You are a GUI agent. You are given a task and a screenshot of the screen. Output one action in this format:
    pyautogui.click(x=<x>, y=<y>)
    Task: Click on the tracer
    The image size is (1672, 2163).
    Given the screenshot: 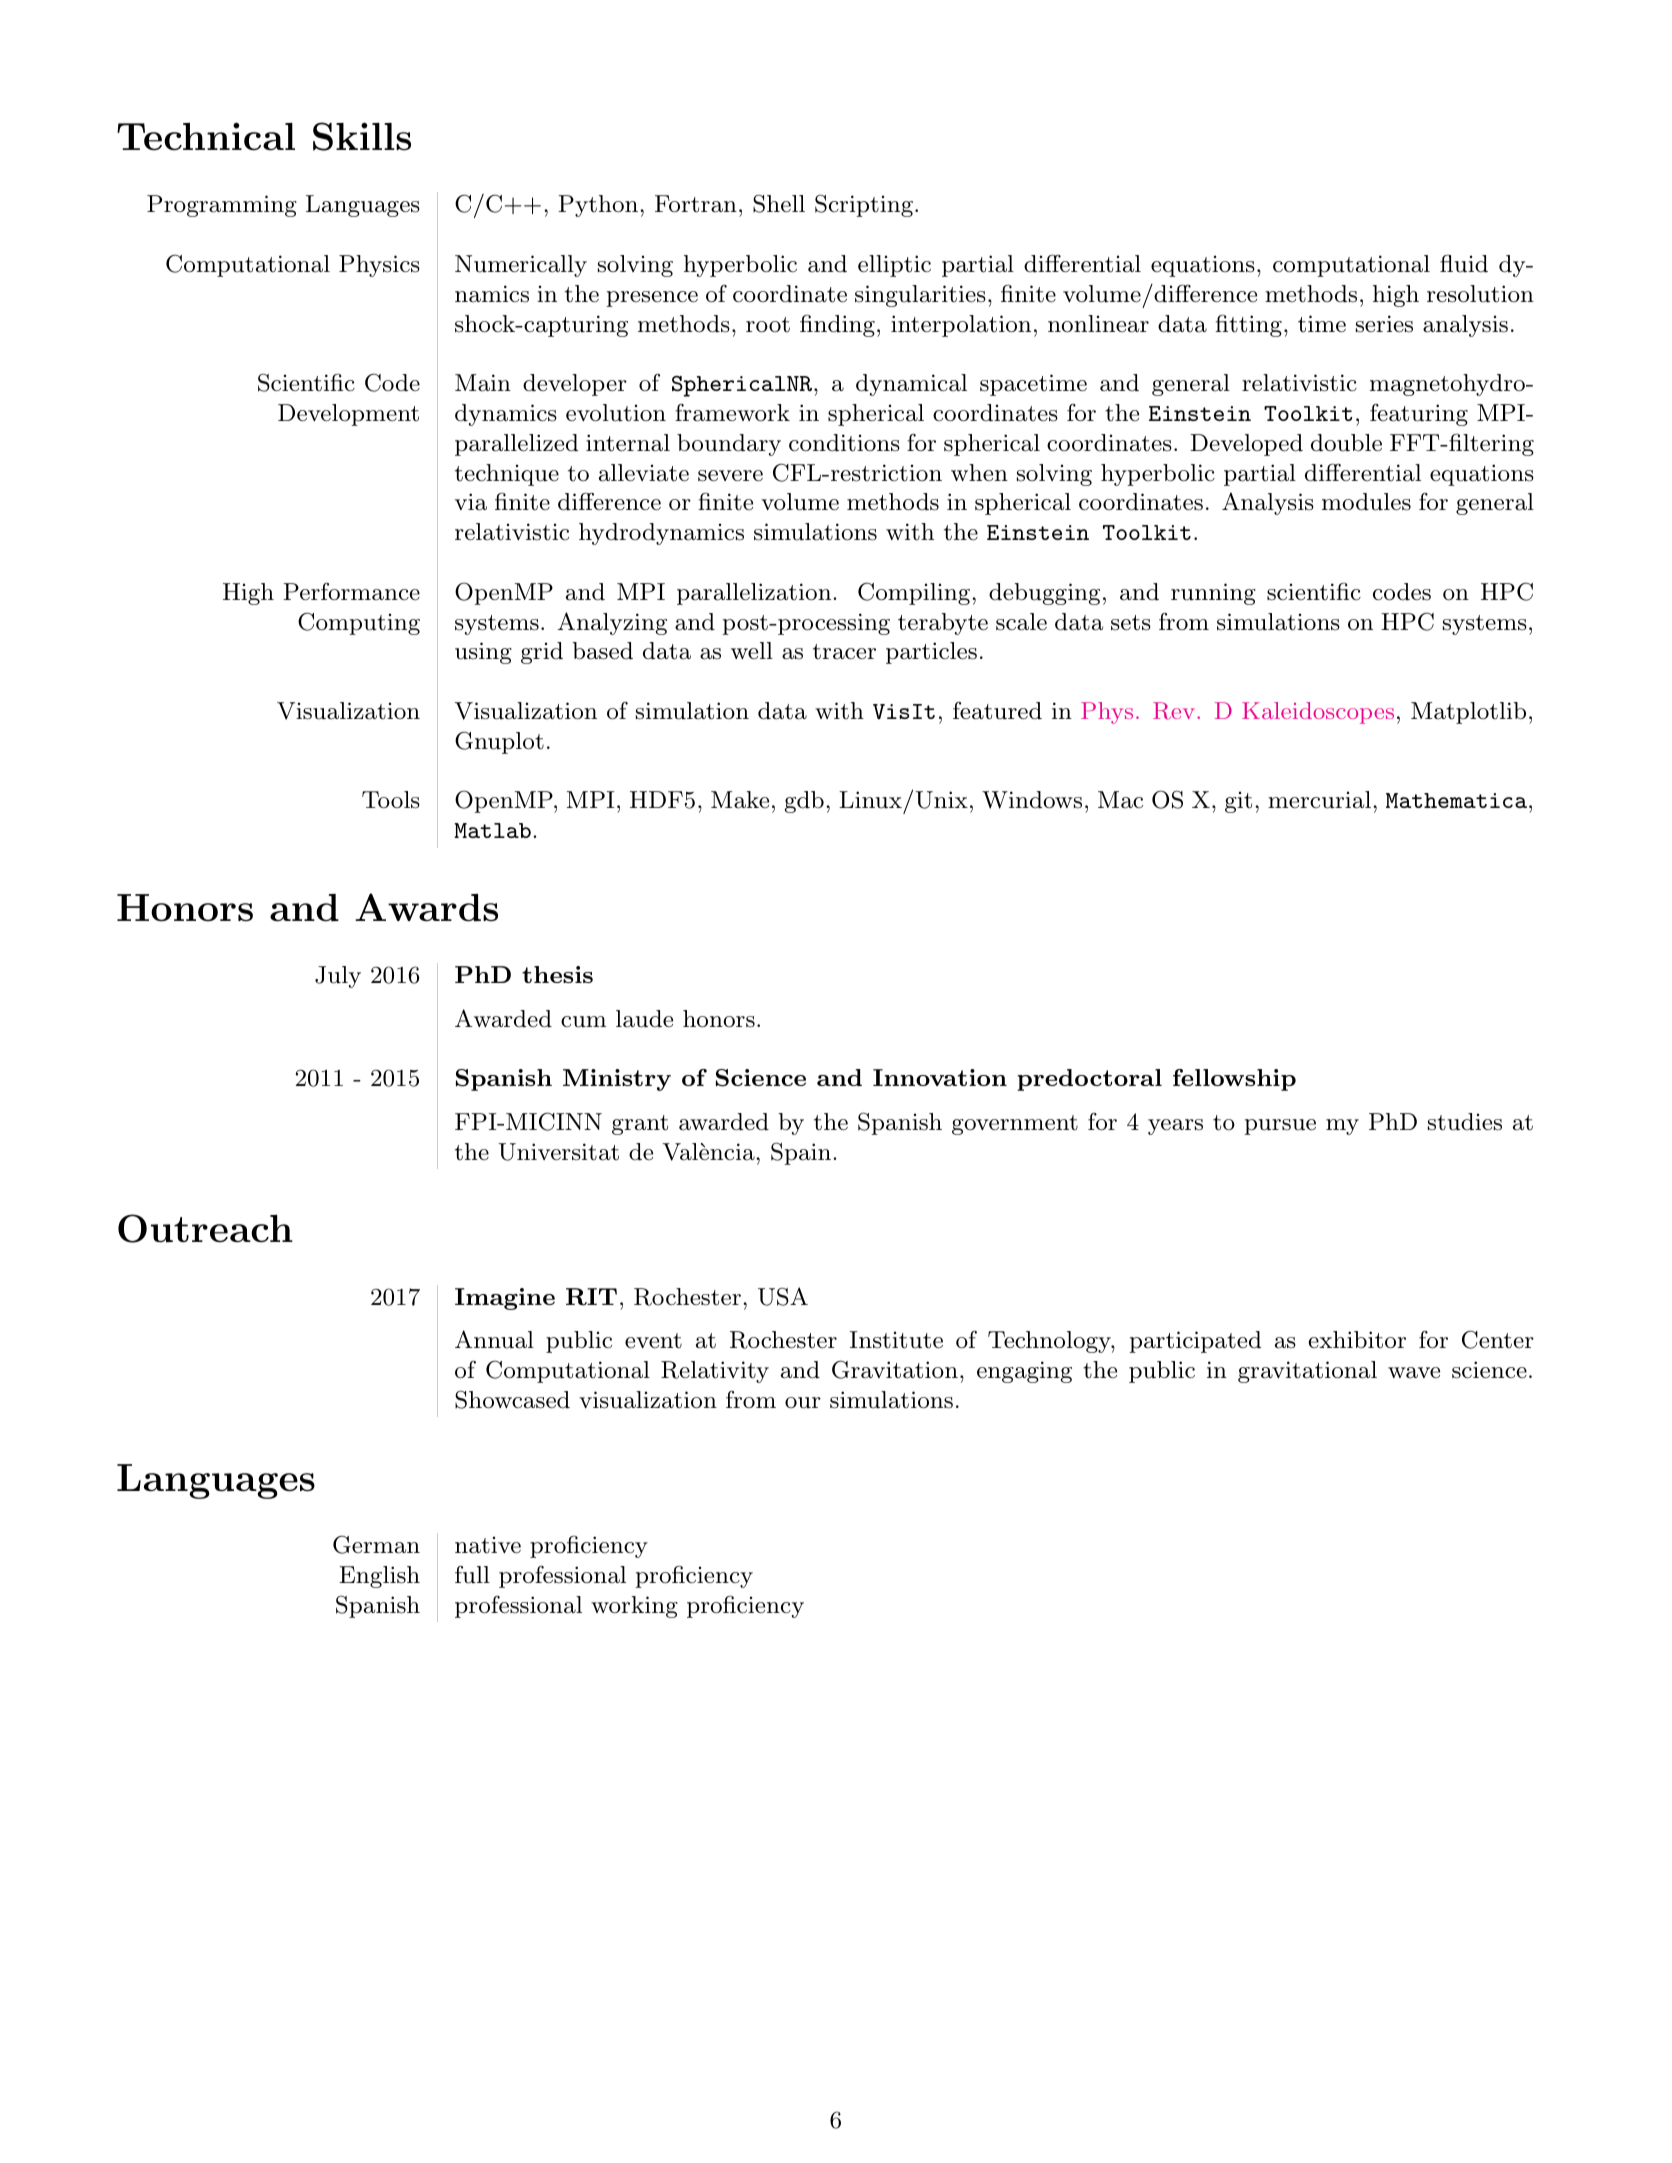 What is the action you would take?
    pyautogui.click(x=844, y=652)
